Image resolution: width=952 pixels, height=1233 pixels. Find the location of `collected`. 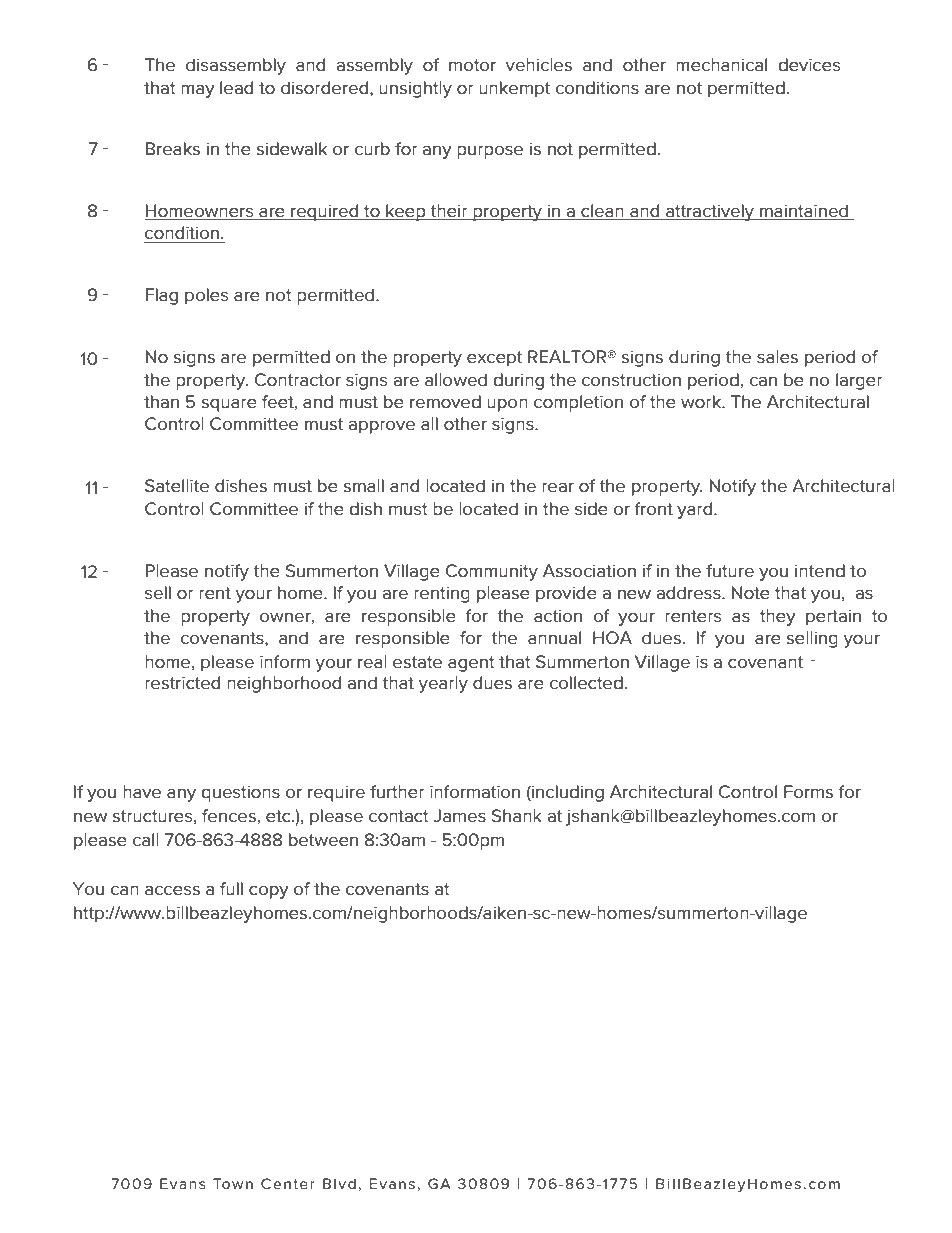

collected is located at coordinates (586, 682).
